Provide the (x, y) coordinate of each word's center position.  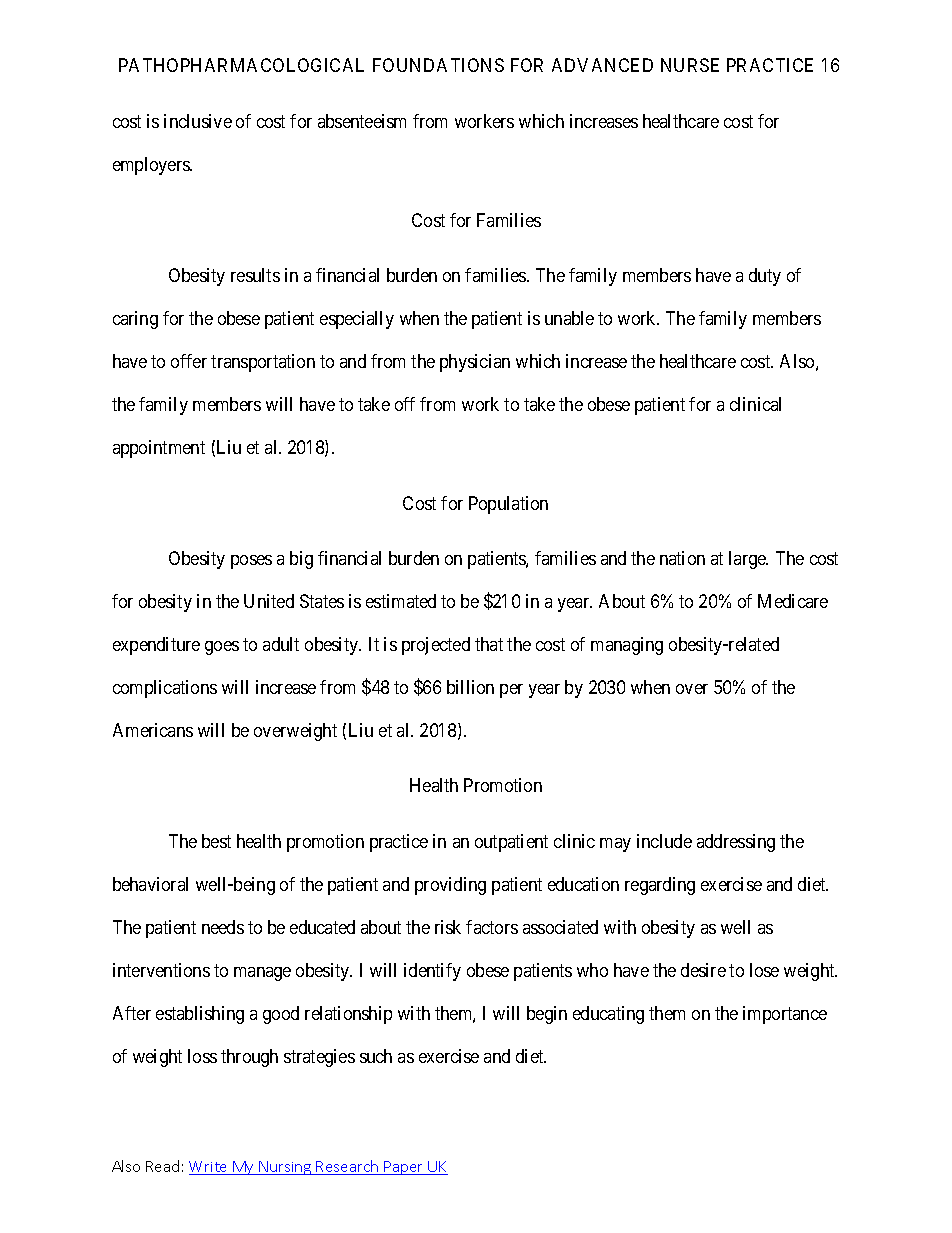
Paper (404, 1168)
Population (508, 505)
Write (209, 1168)
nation (682, 558)
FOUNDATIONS (438, 65)
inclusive (198, 121)
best (216, 841)
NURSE (690, 65)
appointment (159, 449)
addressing (736, 843)
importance (785, 1015)
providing (450, 886)
